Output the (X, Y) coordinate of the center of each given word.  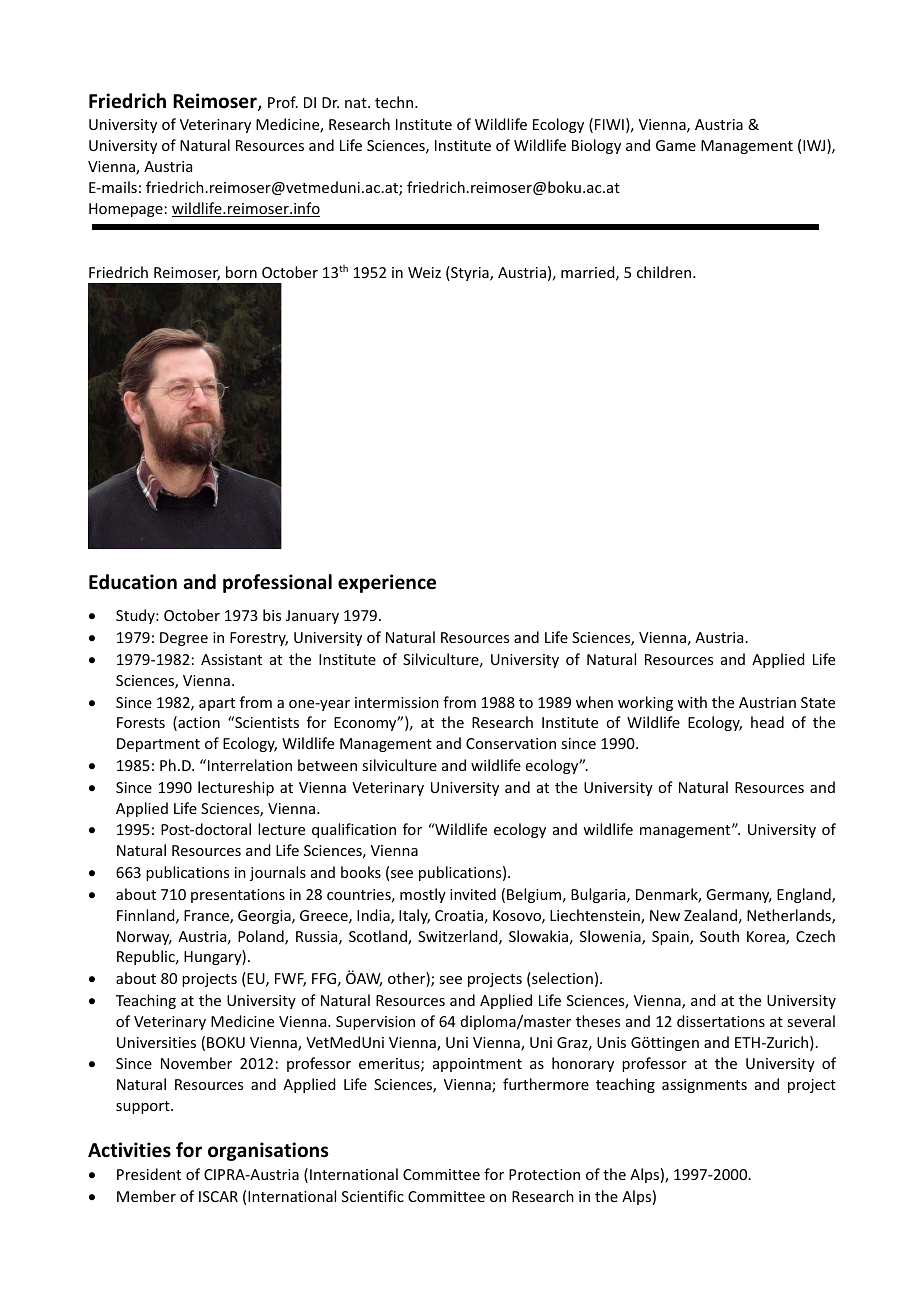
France (207, 917)
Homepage (126, 210)
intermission (397, 702)
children (665, 272)
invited (473, 894)
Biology (596, 146)
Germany (739, 896)
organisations (268, 1151)
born (241, 272)
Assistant (231, 659)
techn (395, 102)
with (692, 702)
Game (676, 145)
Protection (544, 1174)
